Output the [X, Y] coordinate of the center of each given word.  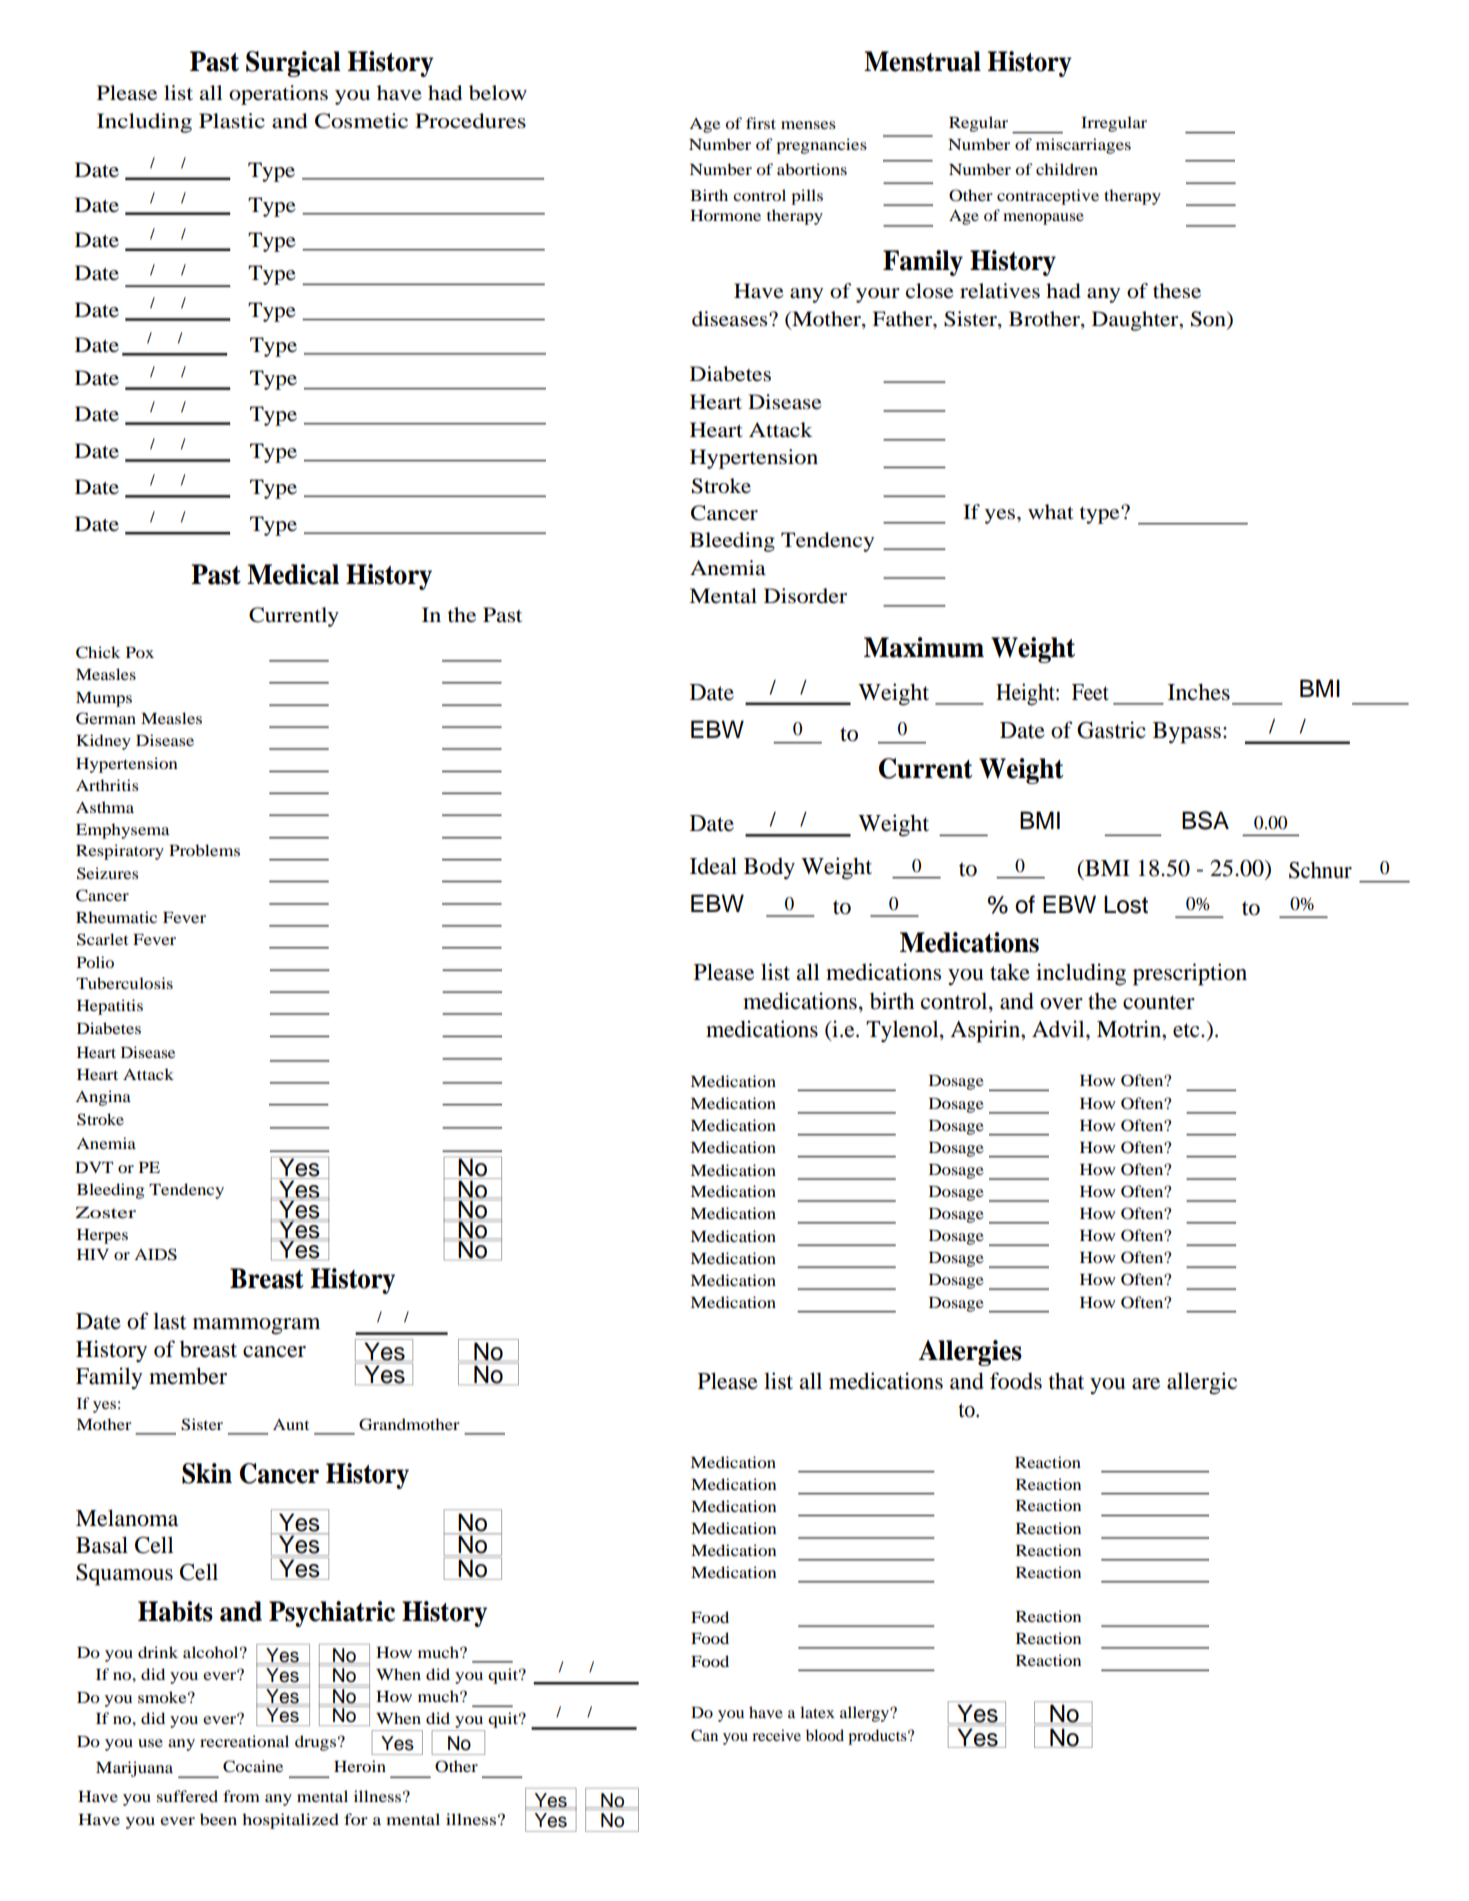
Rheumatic [116, 917]
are [1146, 1384]
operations [278, 95]
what [1051, 512]
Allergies [970, 1353]
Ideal [713, 866]
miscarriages [1083, 146]
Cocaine [253, 1766]
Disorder [805, 596]
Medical [293, 574]
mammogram [256, 1326]
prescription [1190, 974]
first [761, 123]
